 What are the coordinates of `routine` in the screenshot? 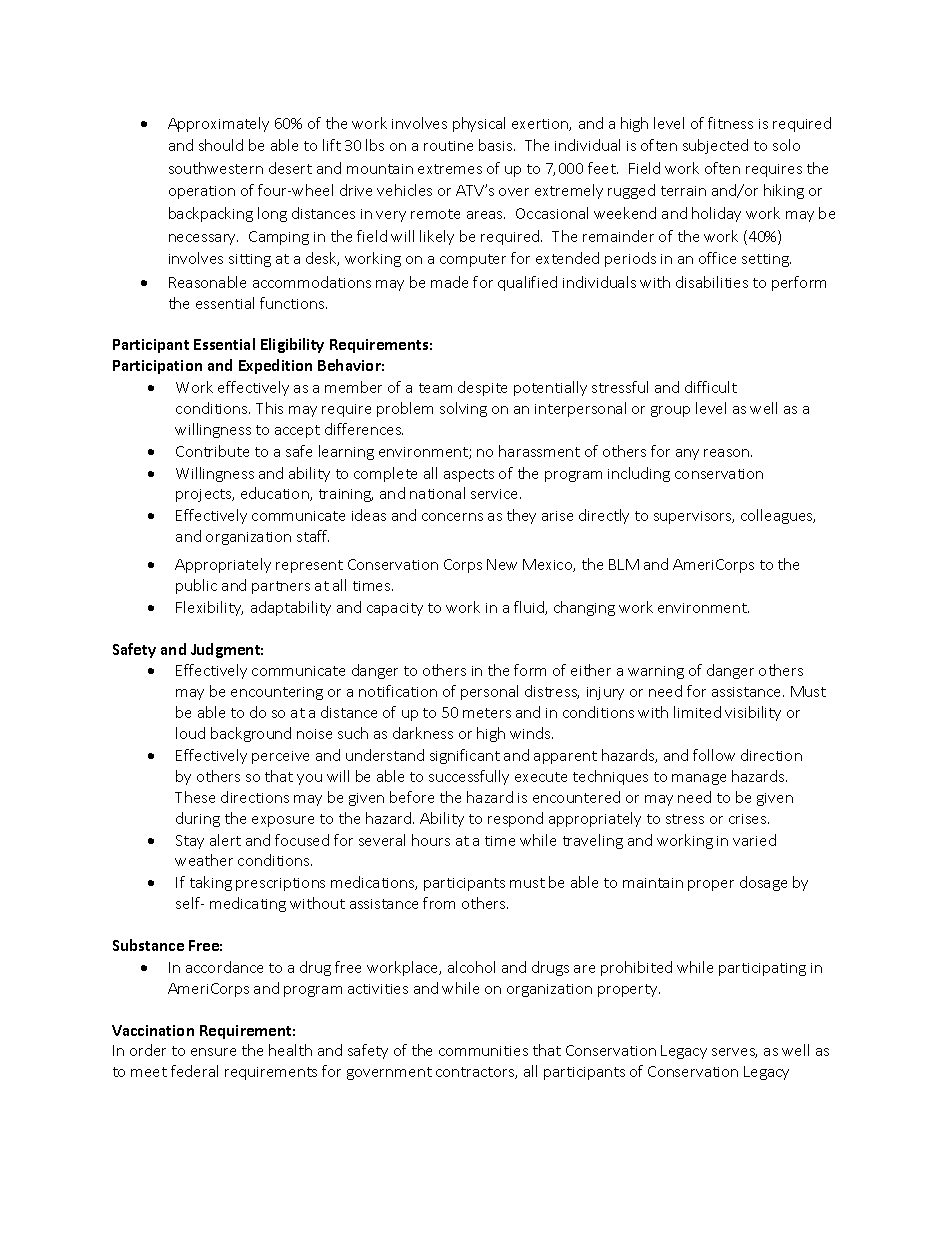 It's located at (448, 146).
